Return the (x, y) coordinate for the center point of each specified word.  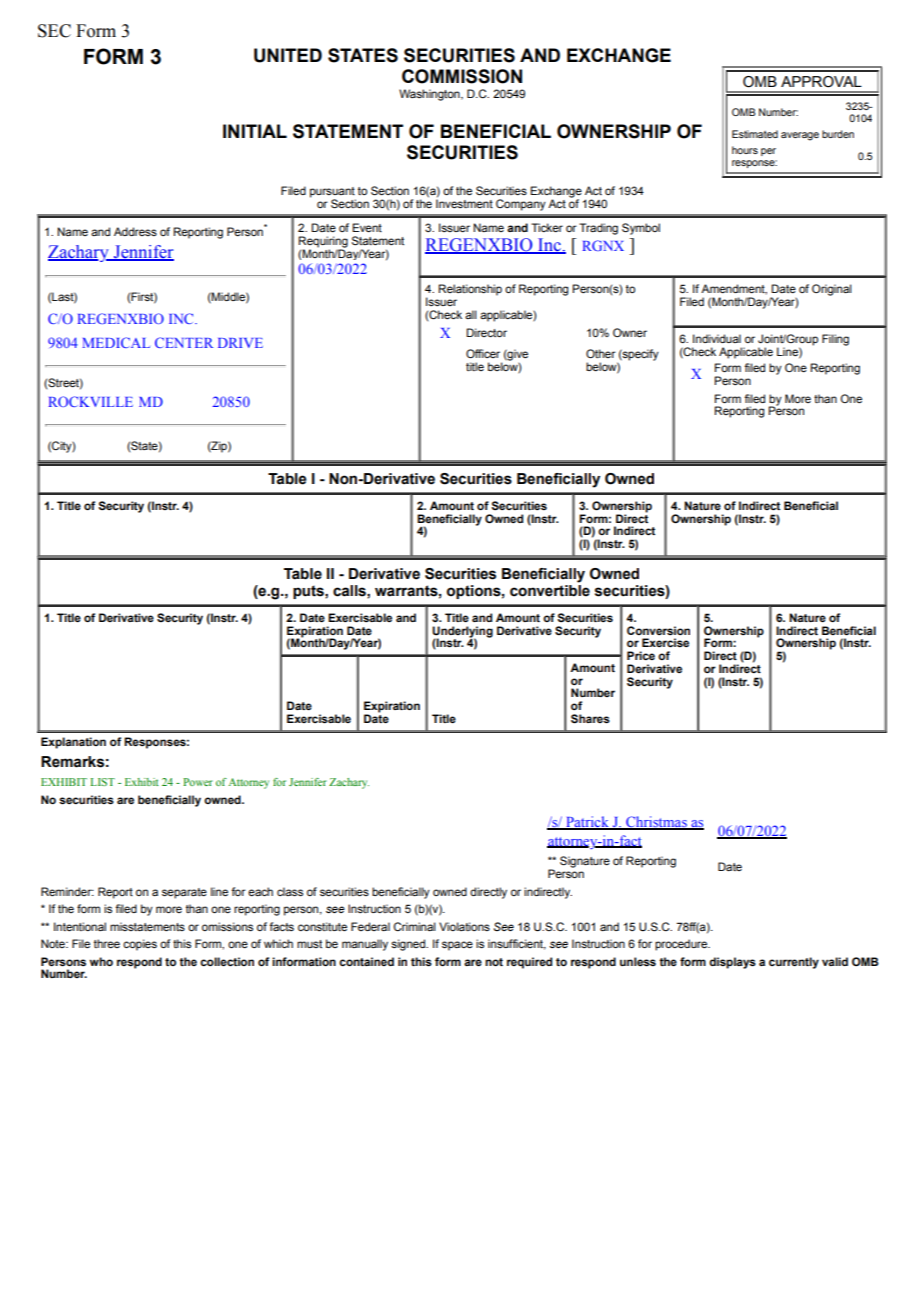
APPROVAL (821, 82)
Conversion (658, 630)
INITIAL (255, 131)
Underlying (462, 632)
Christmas (656, 823)
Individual (717, 338)
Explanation (73, 743)
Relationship (470, 290)
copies (140, 945)
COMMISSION (462, 76)
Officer (483, 353)
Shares (590, 719)
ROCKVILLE (91, 401)
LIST (102, 782)
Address (135, 231)
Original (832, 290)
